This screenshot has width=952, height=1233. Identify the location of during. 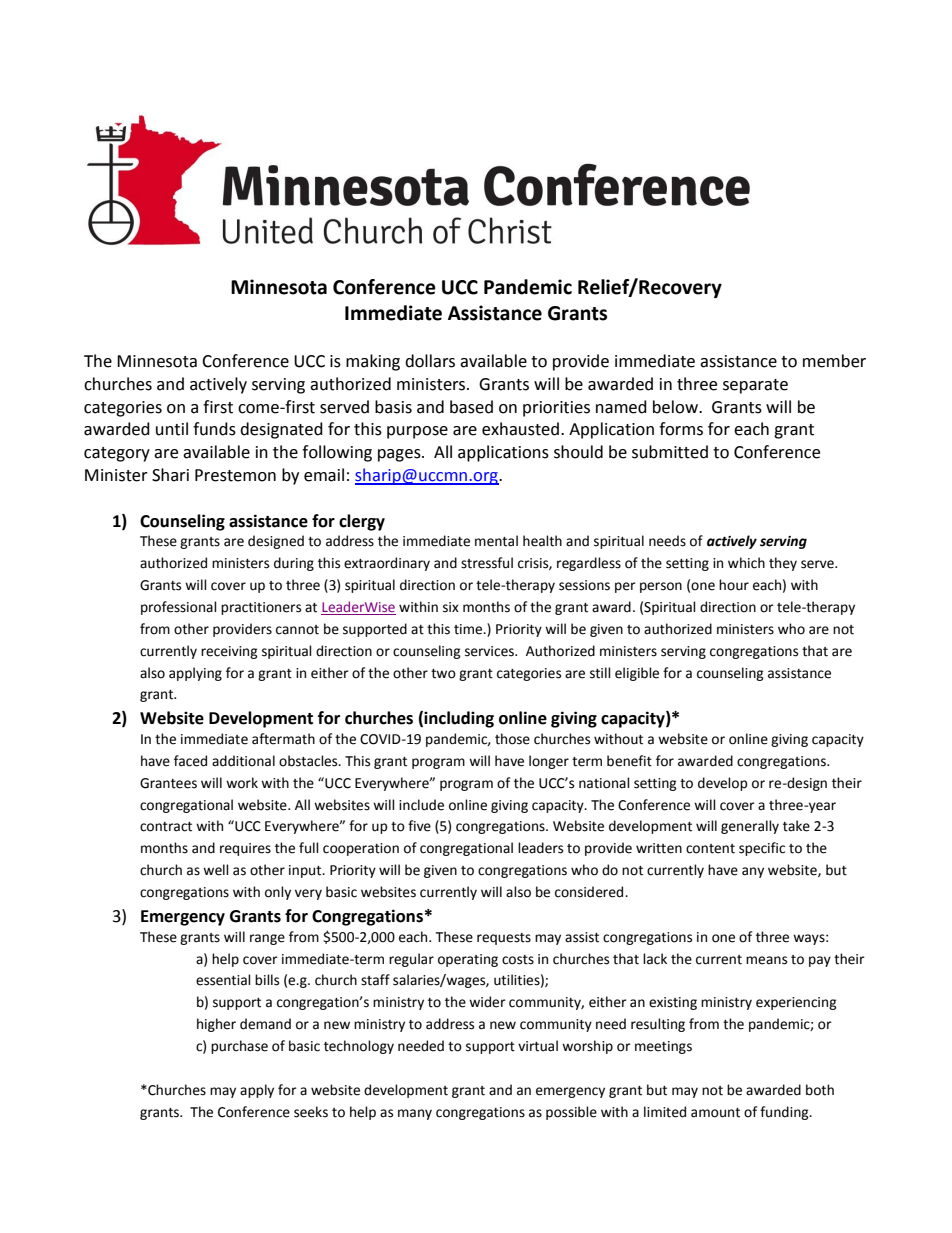
(294, 564).
